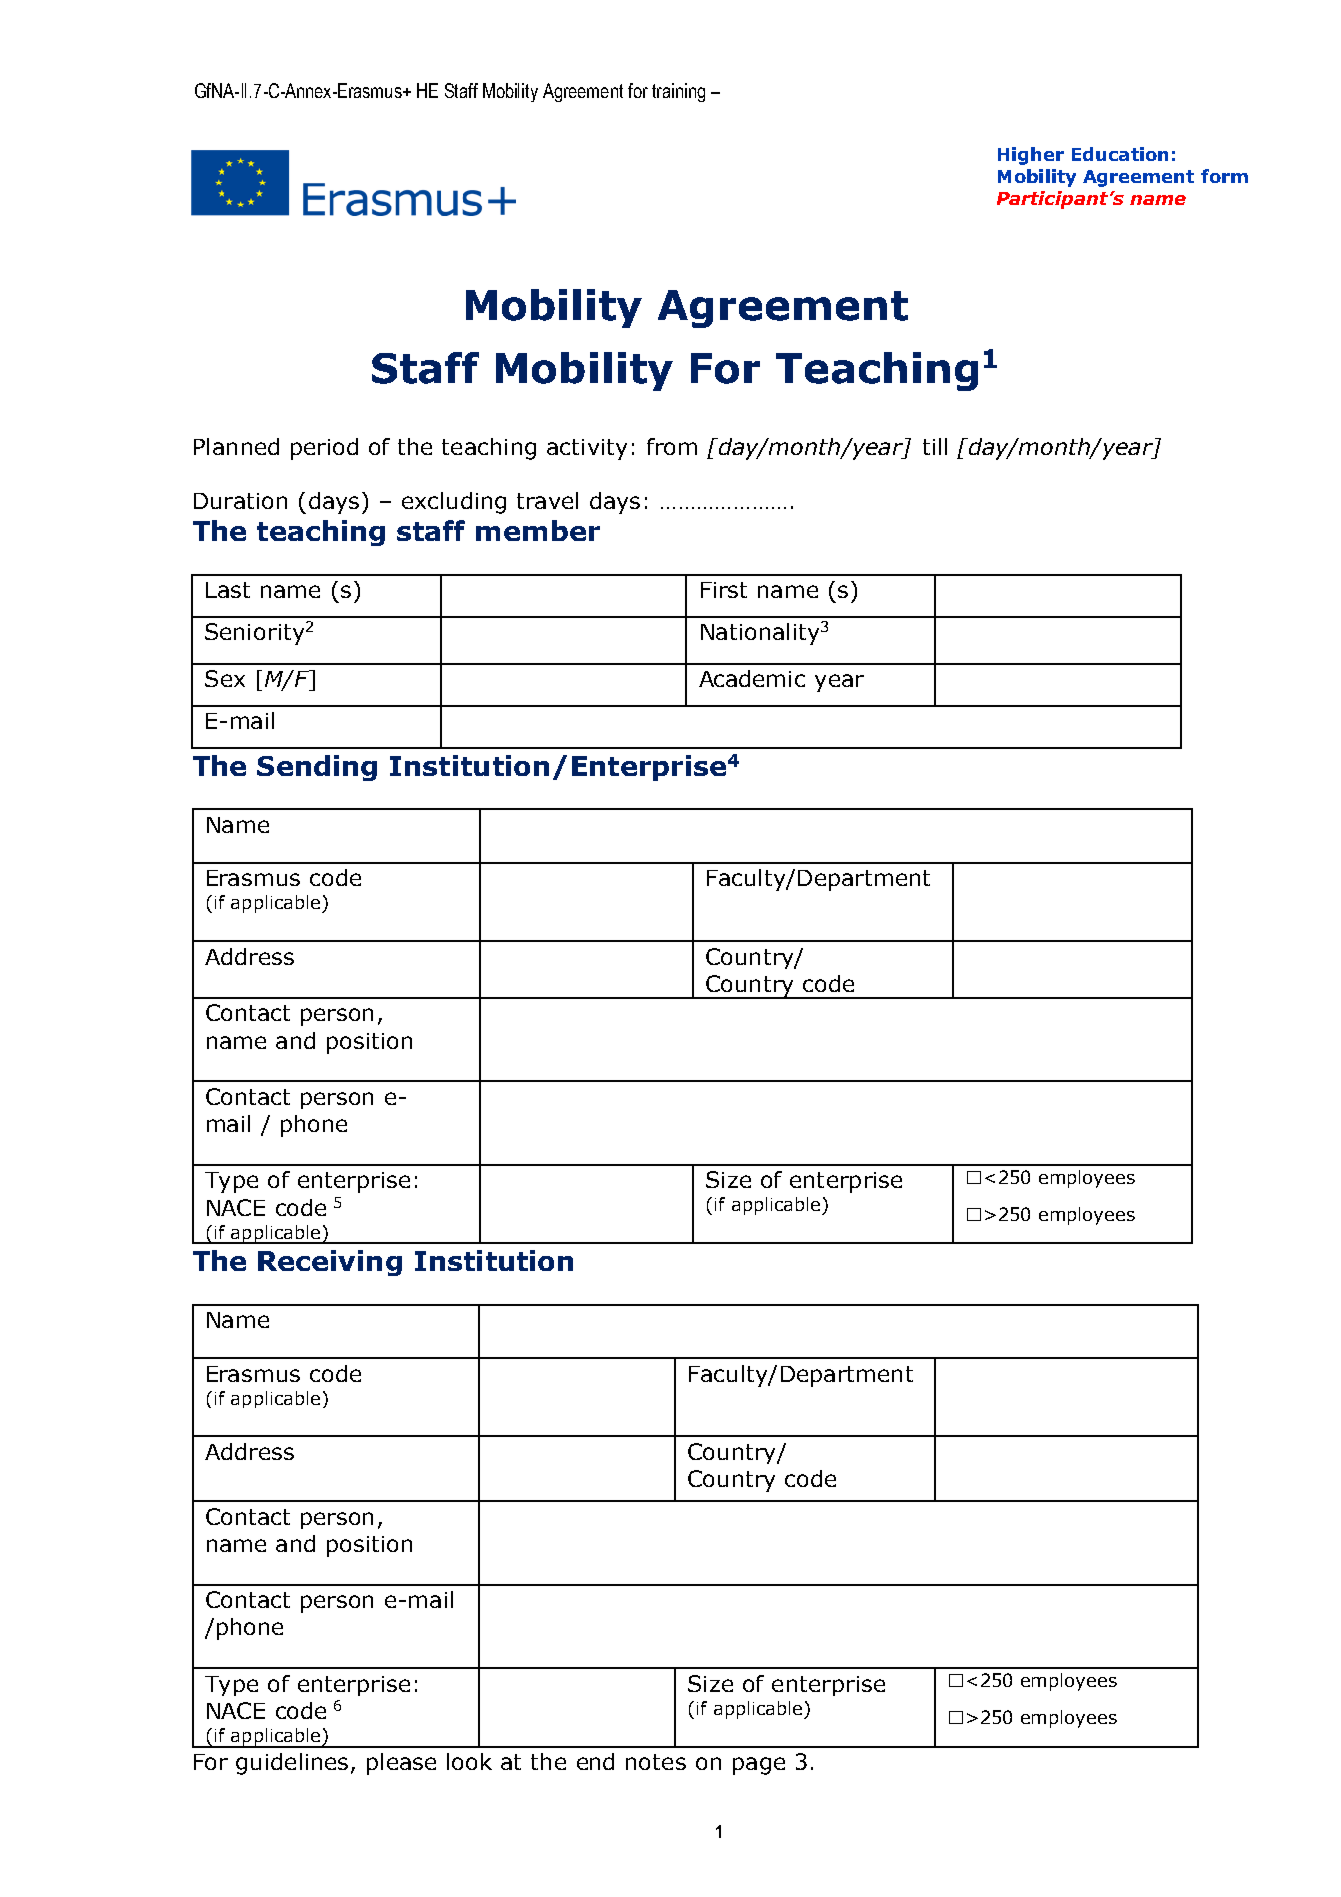  What do you see at coordinates (1031, 156) in the document?
I see `Higher` at bounding box center [1031, 156].
